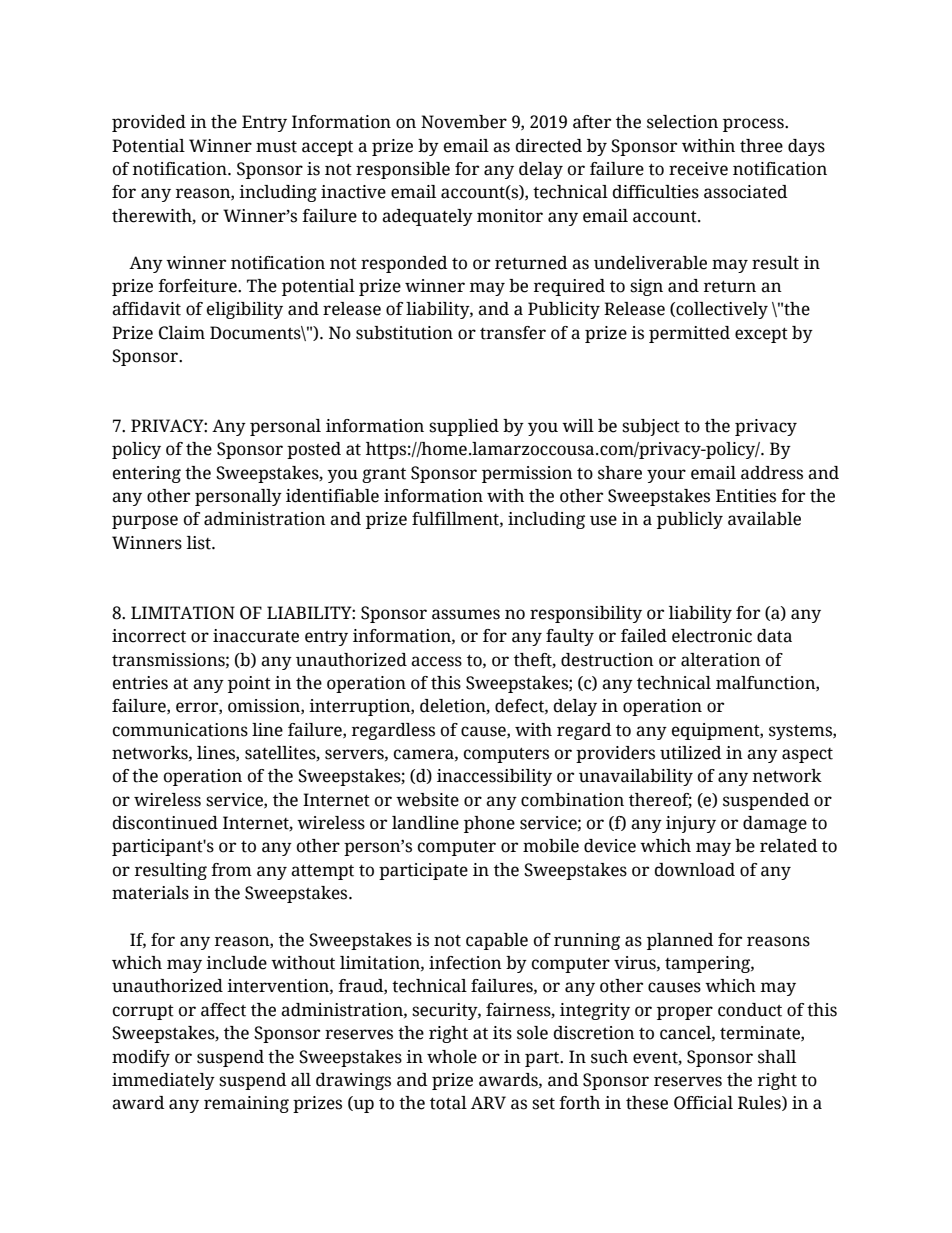 The height and width of the screenshot is (1233, 952). What do you see at coordinates (276, 147) in the screenshot?
I see `must` at bounding box center [276, 147].
